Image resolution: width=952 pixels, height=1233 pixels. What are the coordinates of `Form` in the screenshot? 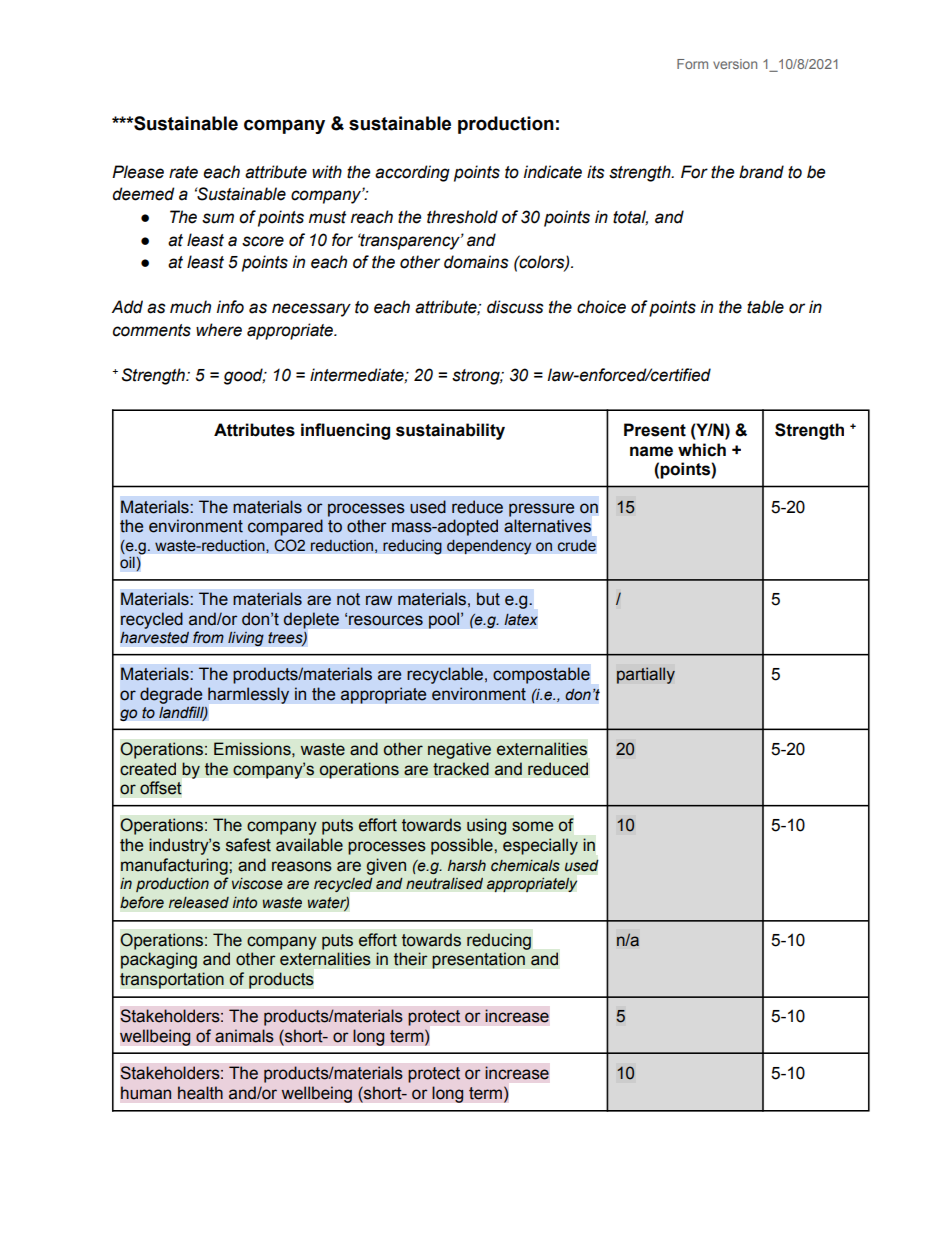 It's located at (692, 64).
